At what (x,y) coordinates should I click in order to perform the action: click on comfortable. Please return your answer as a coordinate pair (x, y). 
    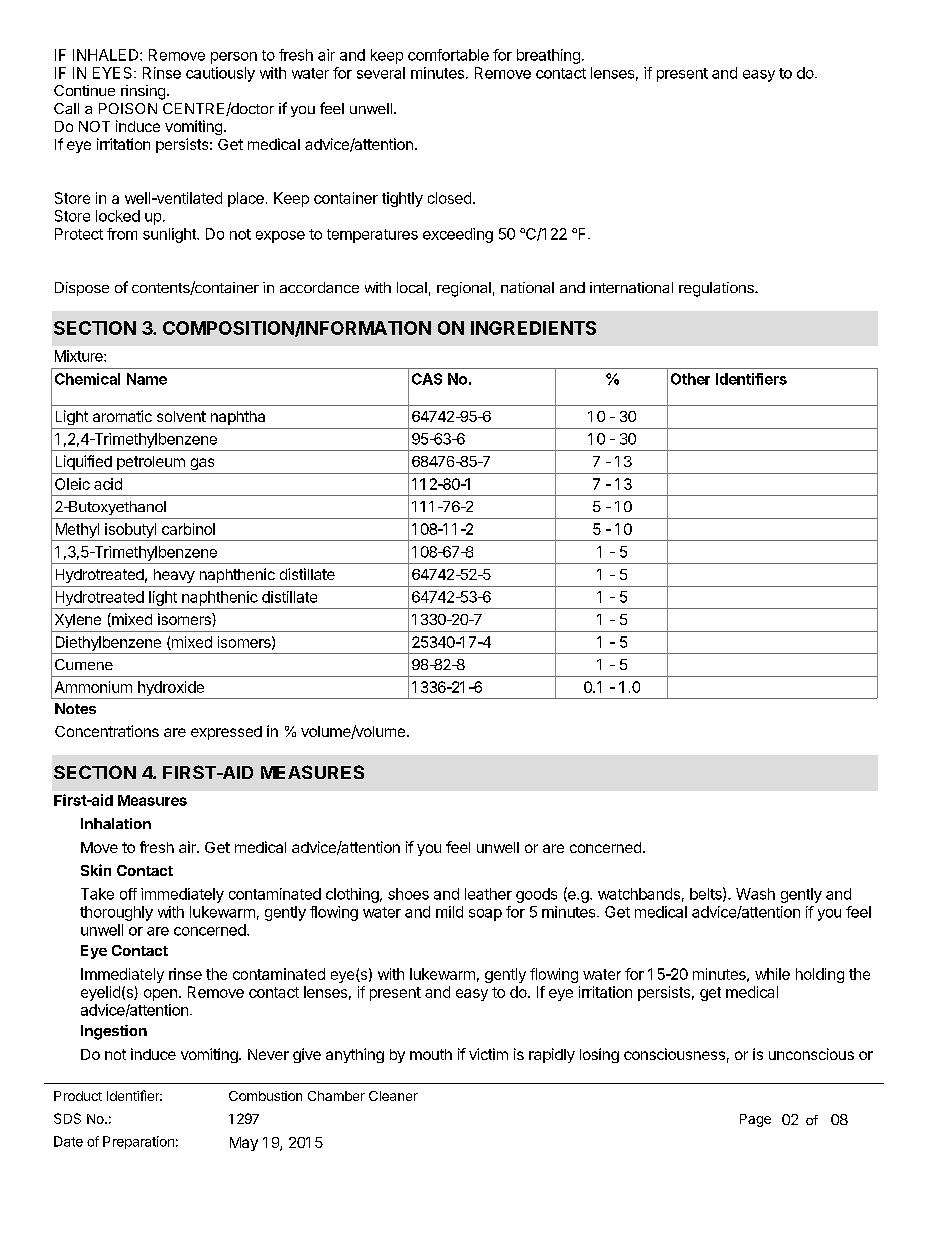
    Looking at the image, I should click on (448, 55).
